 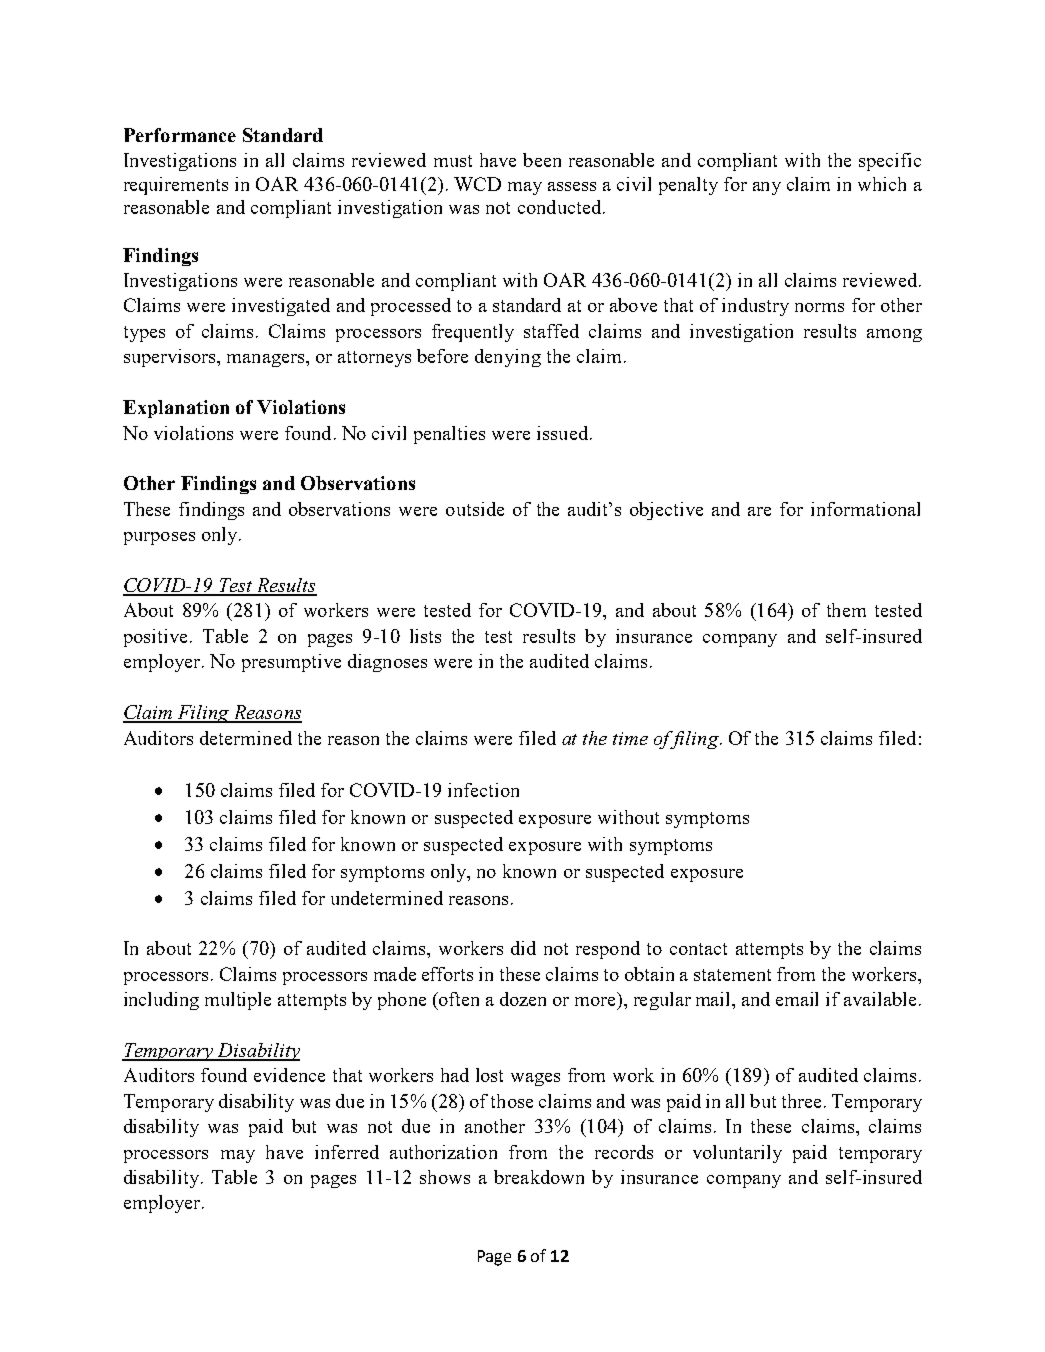 I want to click on inferred, so click(x=347, y=1152).
